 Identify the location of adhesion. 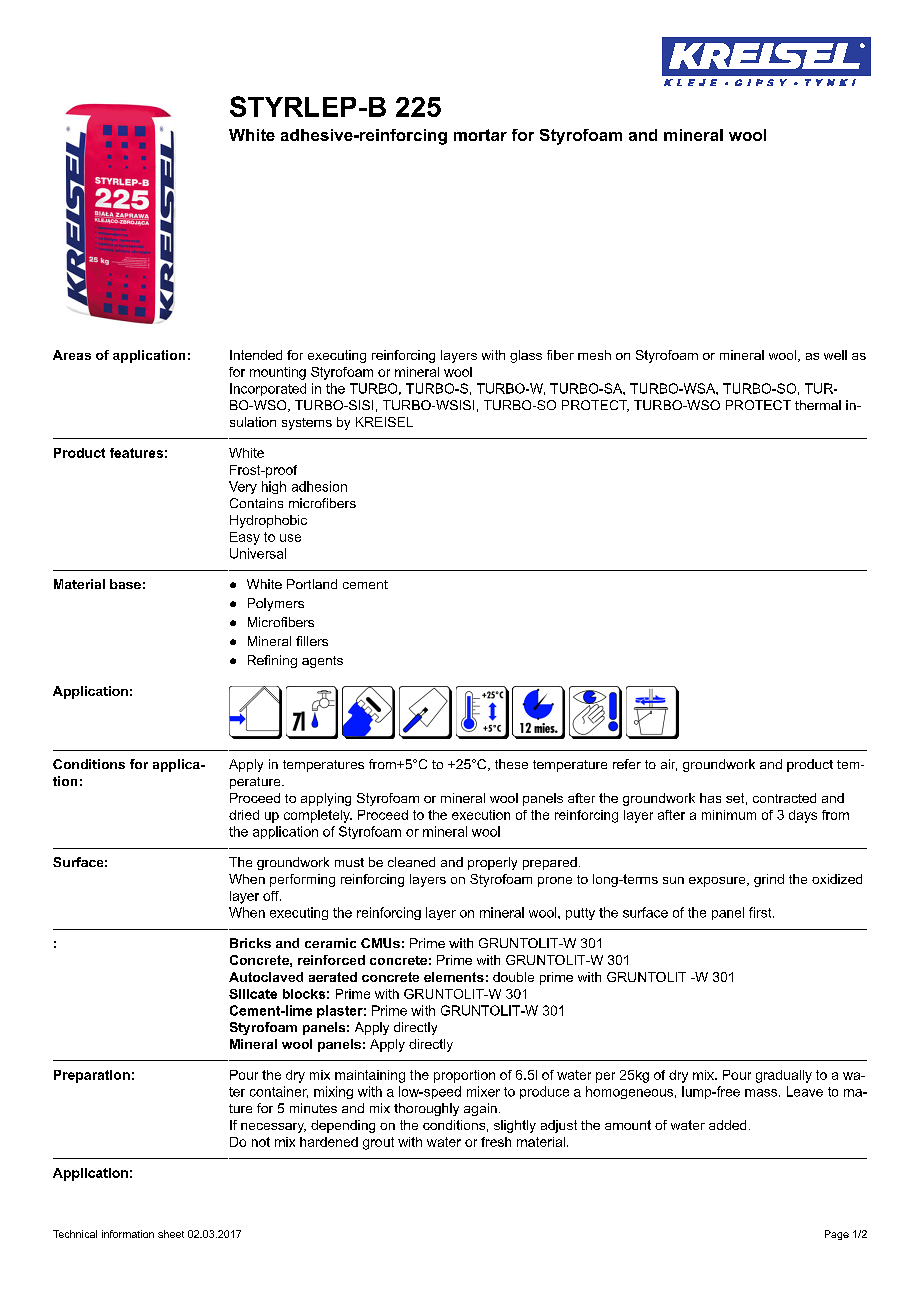
(319, 486).
